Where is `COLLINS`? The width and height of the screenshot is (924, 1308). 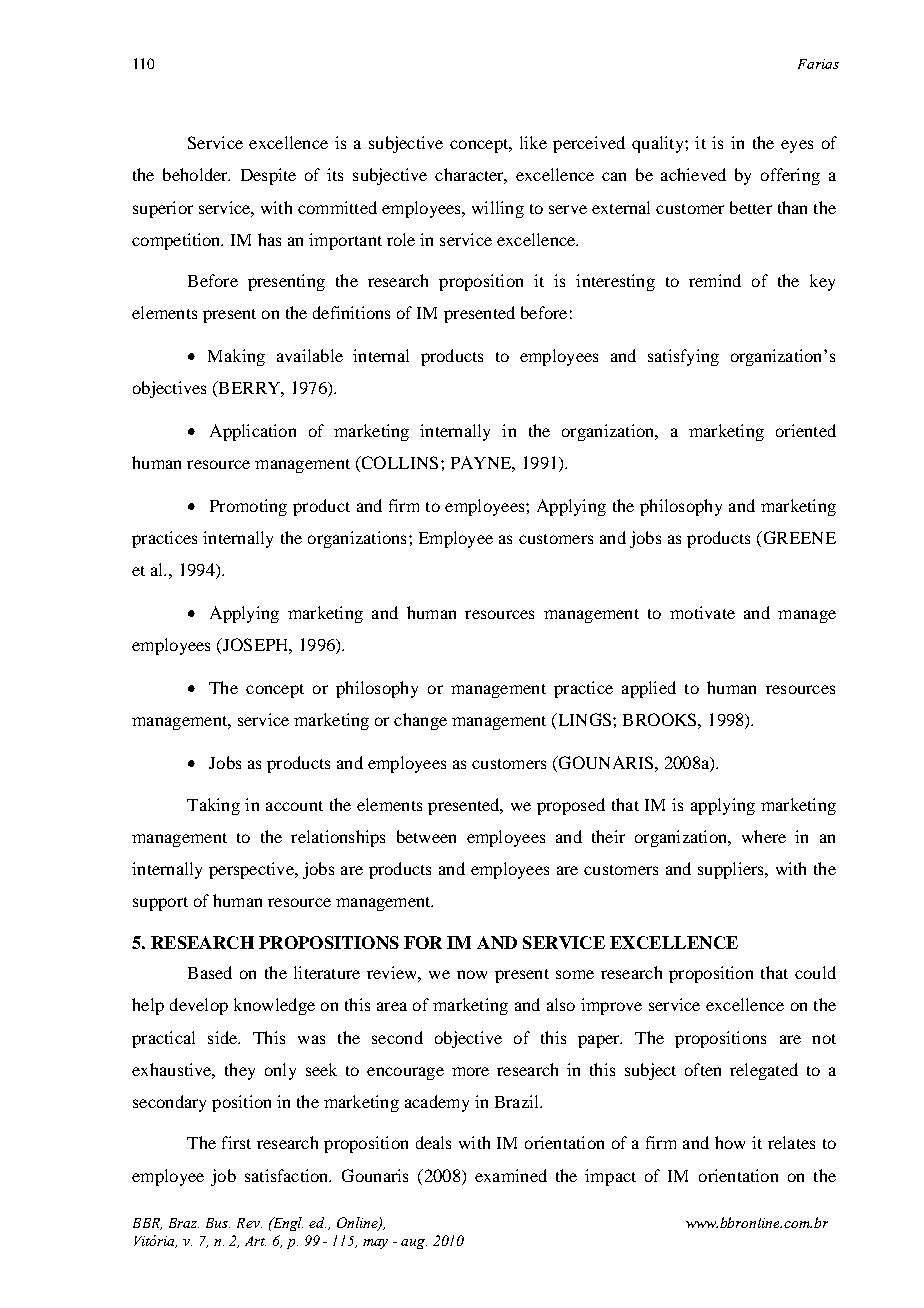 COLLINS is located at coordinates (398, 464).
